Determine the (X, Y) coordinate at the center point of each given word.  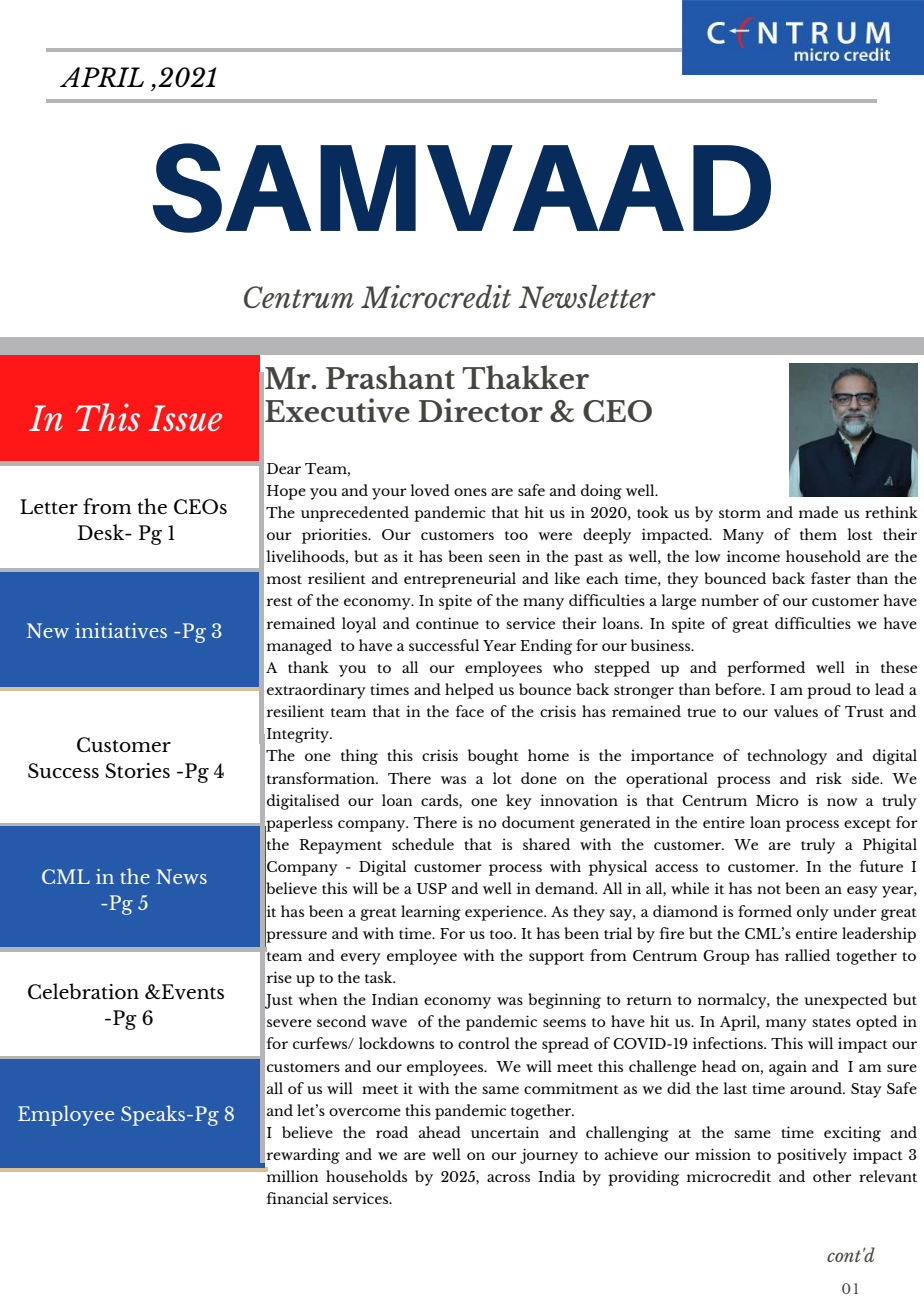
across (508, 1178)
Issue (185, 418)
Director (480, 410)
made (818, 512)
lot (502, 778)
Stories (137, 770)
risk (829, 778)
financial (297, 1198)
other (832, 1176)
